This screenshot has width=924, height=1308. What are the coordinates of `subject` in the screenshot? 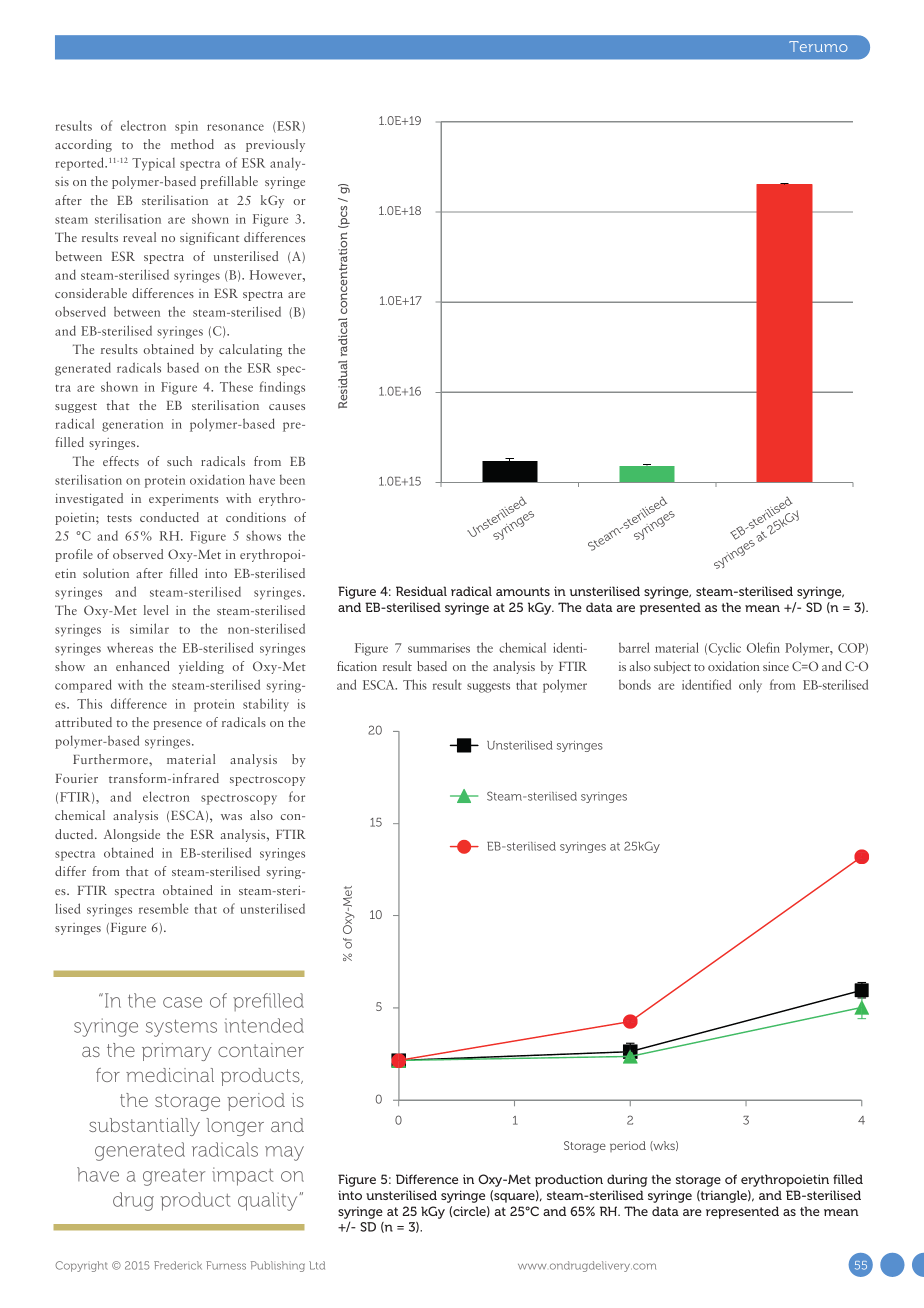 It's located at (672, 667).
